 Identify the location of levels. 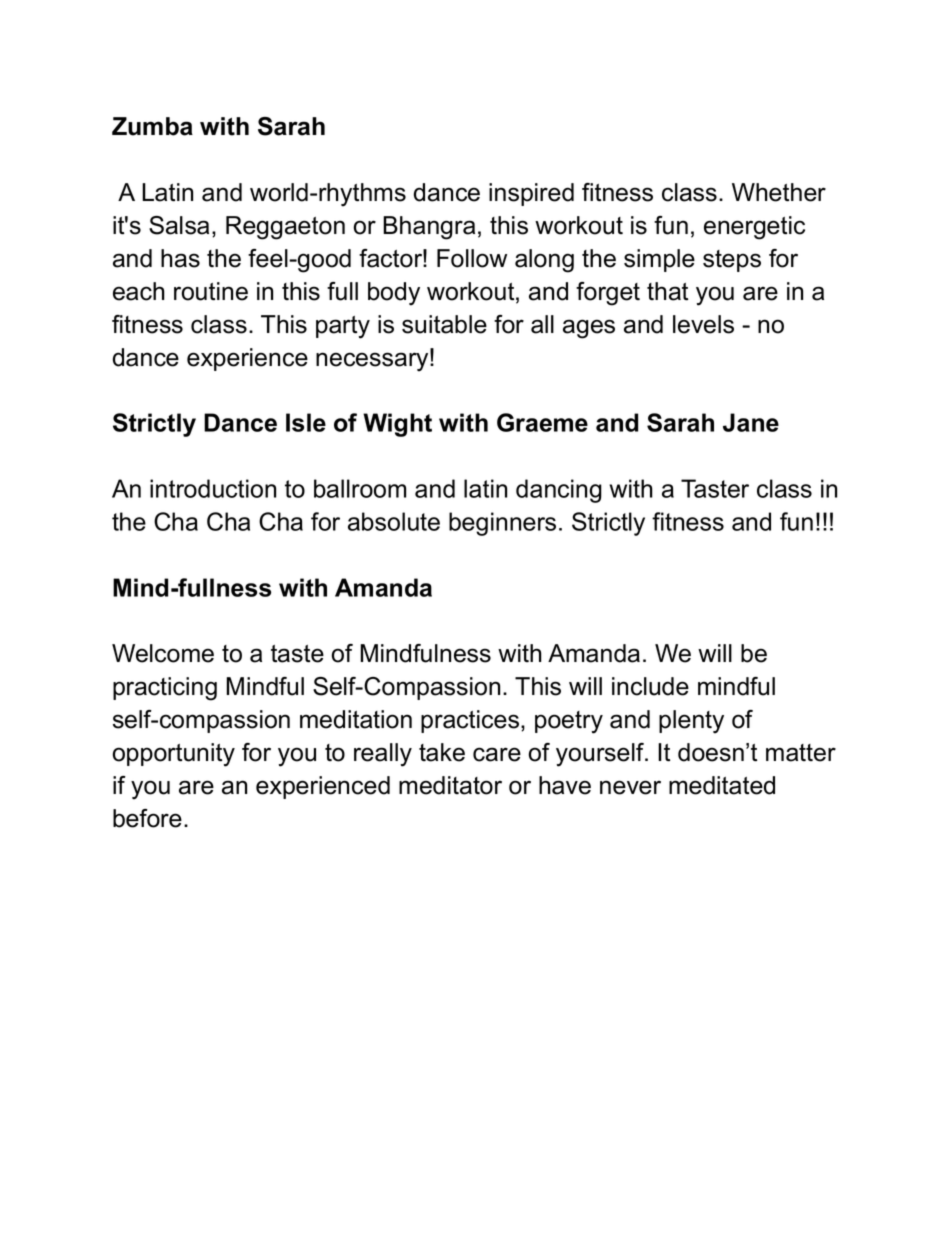
(703, 324).
